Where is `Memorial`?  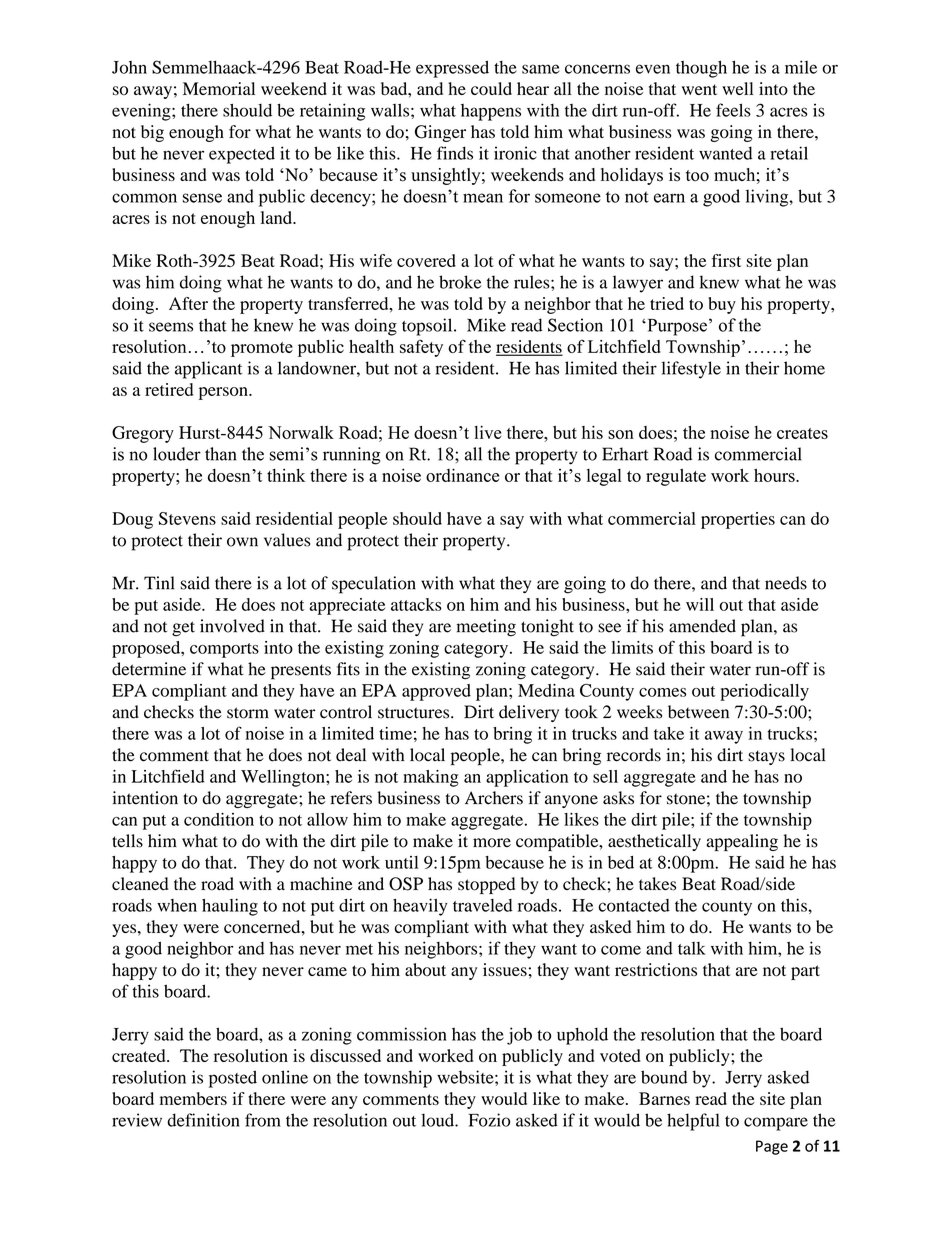 Memorial is located at coordinates (219, 89).
